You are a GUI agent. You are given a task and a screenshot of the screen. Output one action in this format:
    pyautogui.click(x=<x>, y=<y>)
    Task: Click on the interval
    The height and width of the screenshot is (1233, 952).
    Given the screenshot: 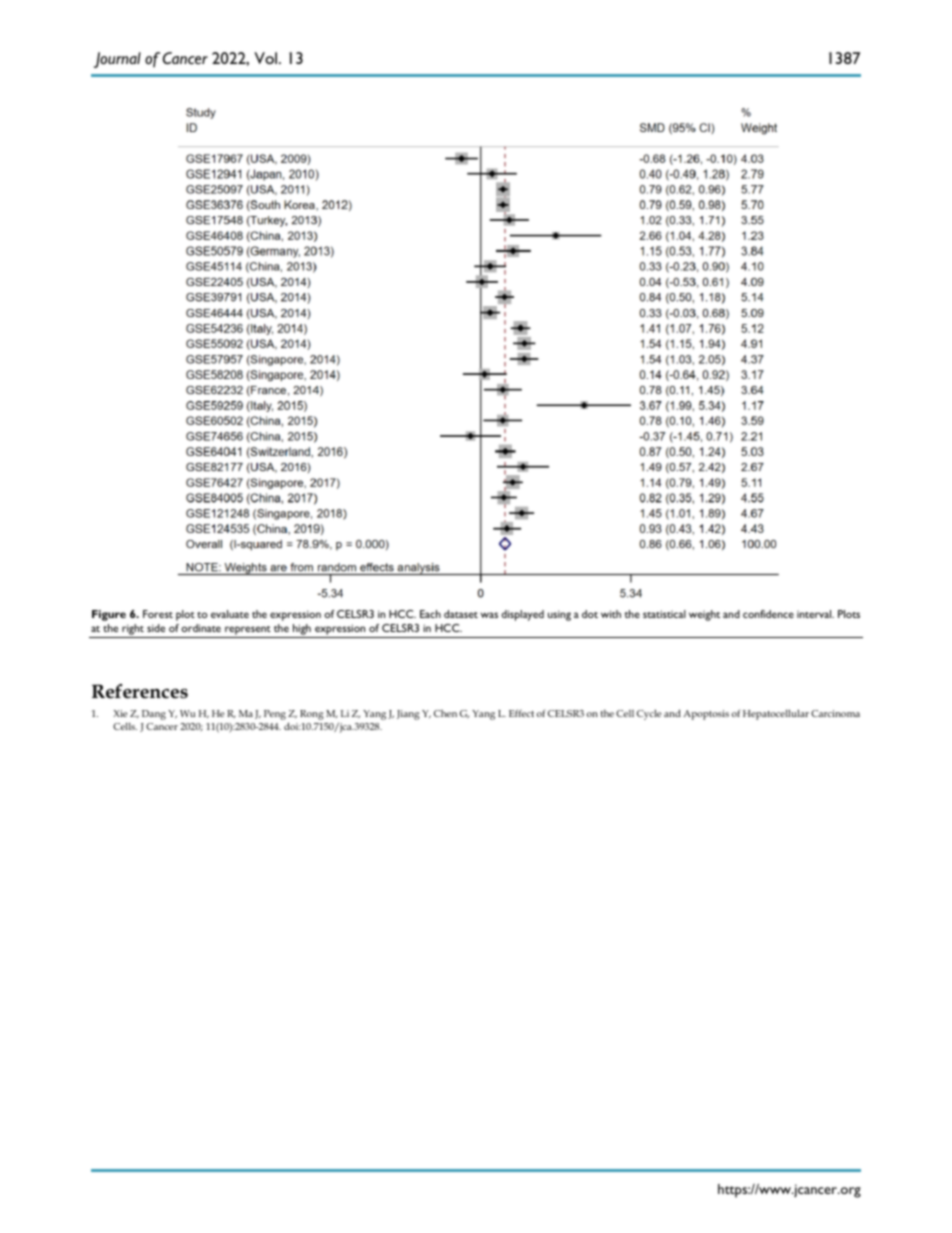 What is the action you would take?
    pyautogui.click(x=815, y=614)
